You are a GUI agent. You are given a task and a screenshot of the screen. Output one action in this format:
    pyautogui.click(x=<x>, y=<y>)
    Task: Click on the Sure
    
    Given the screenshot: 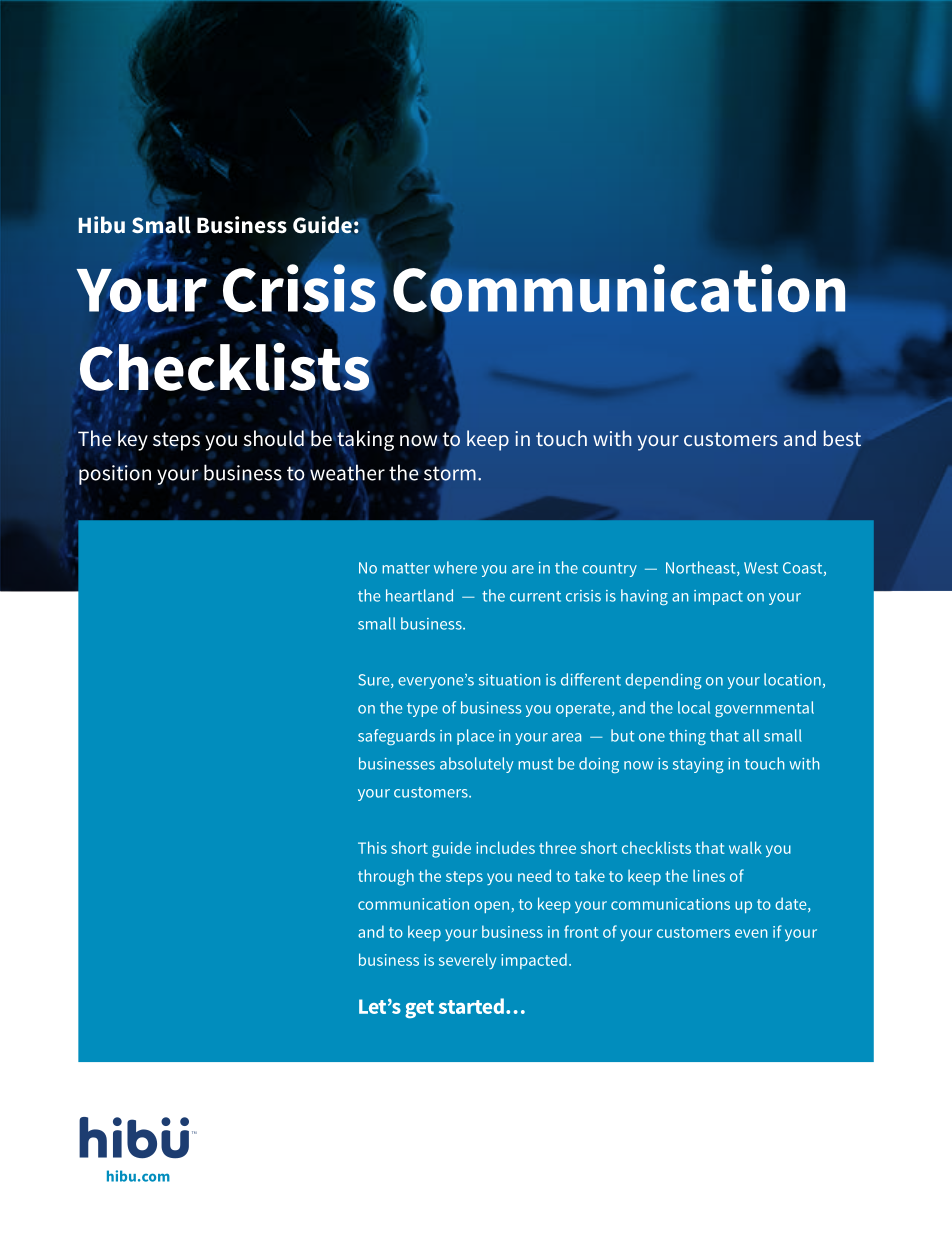 What is the action you would take?
    pyautogui.click(x=375, y=681)
